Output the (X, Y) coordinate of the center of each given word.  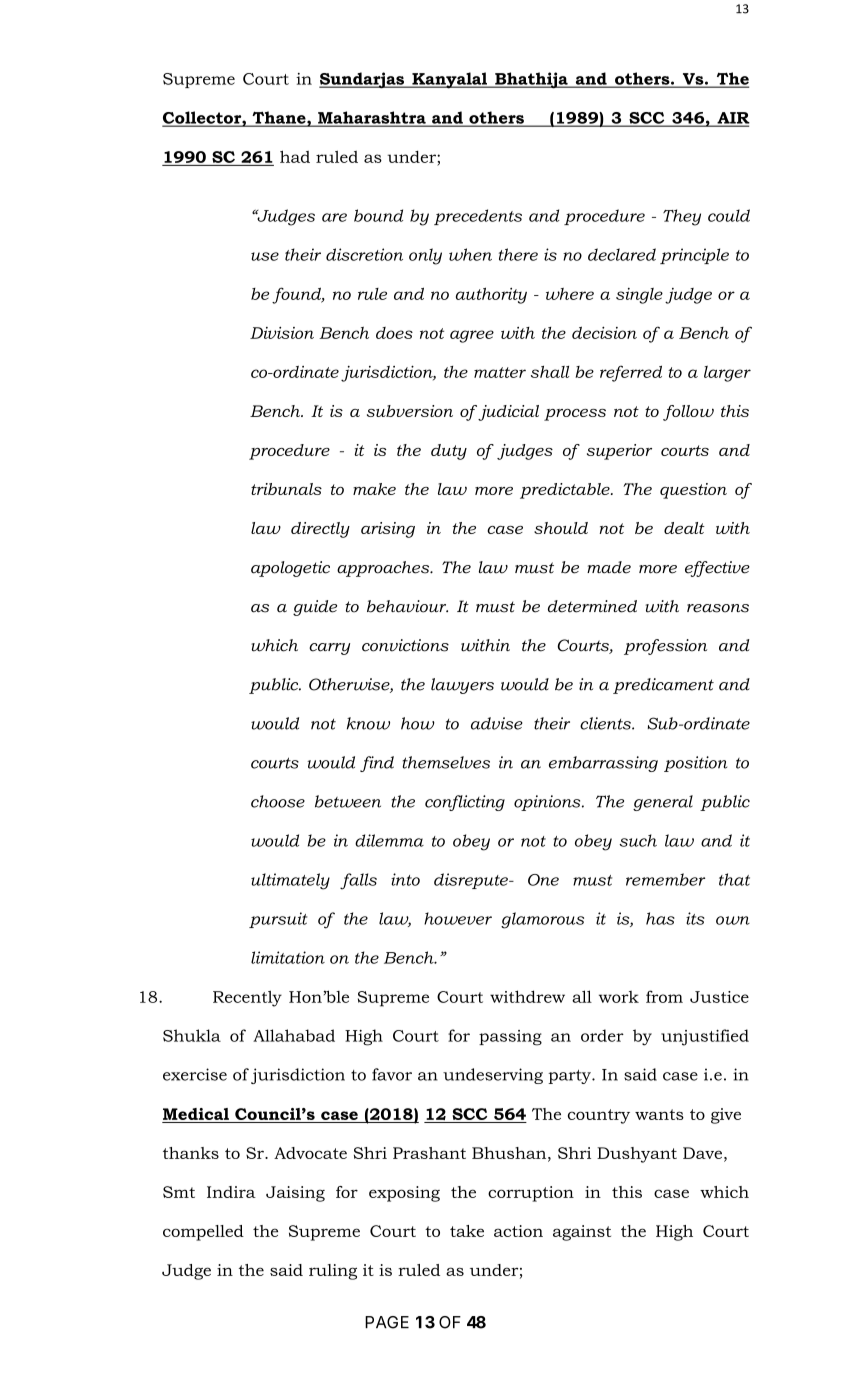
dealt (684, 528)
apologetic (290, 569)
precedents (478, 217)
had (295, 156)
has (660, 918)
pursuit (278, 920)
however (458, 918)
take (467, 1231)
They (682, 217)
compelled (203, 1233)
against (582, 1233)
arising (388, 530)
